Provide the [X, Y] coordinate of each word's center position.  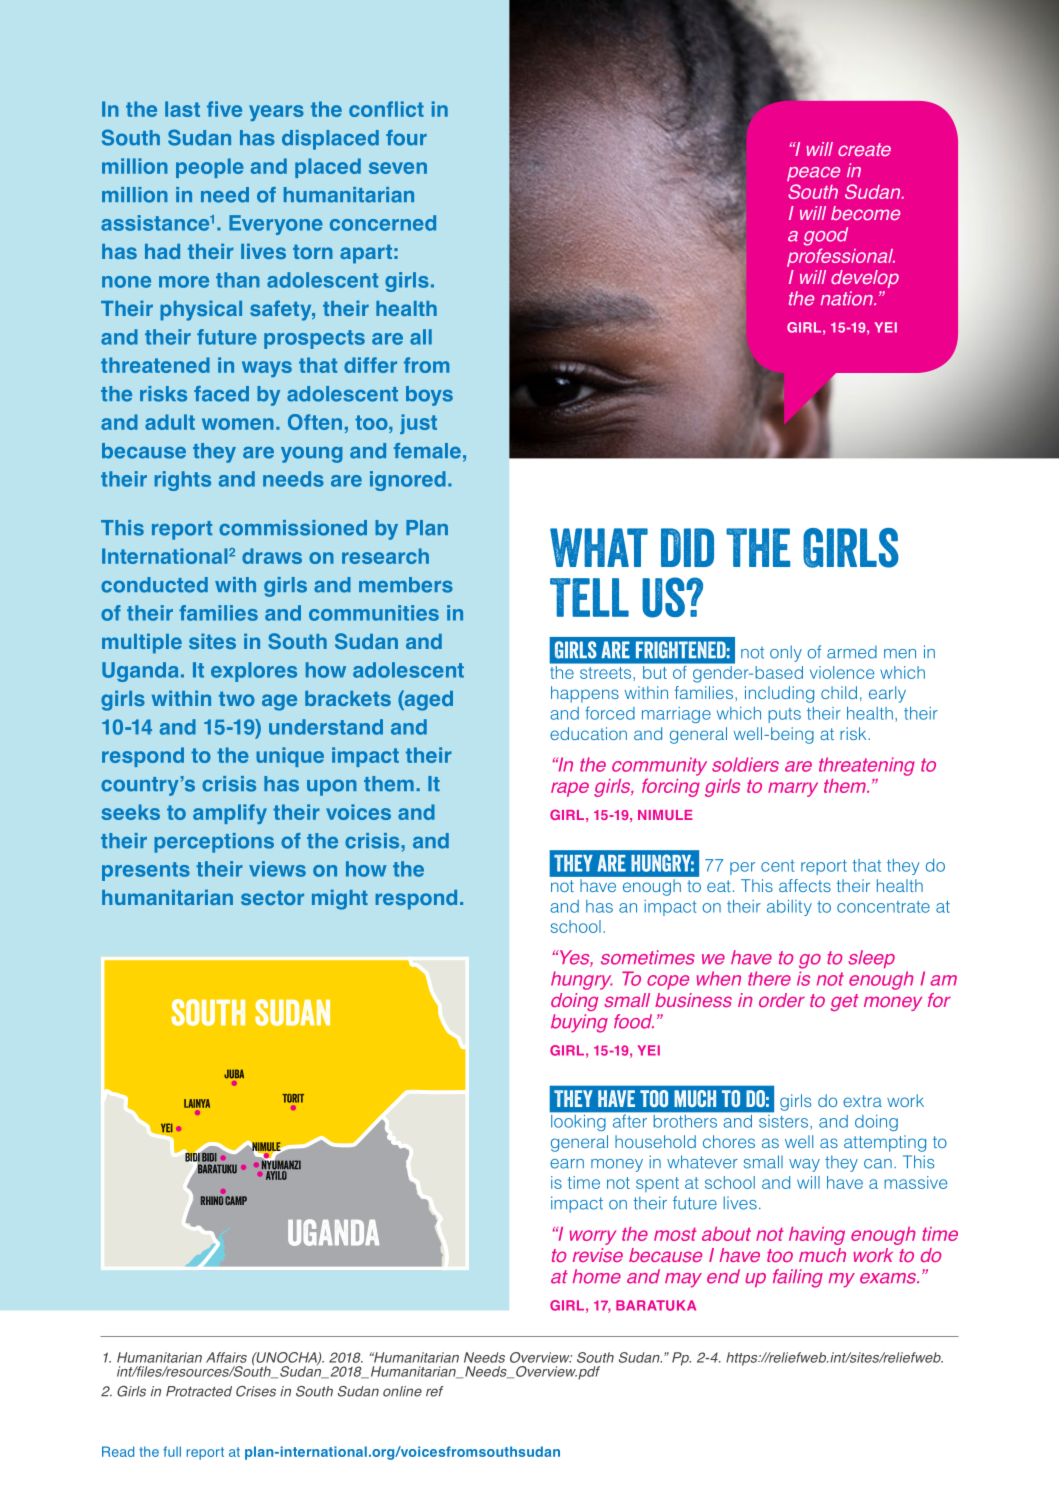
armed [852, 652]
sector [272, 898]
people [210, 168]
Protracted [199, 1391]
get [845, 1002]
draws [272, 556]
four [406, 138]
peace [813, 174]
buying [579, 1023]
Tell [589, 597]
